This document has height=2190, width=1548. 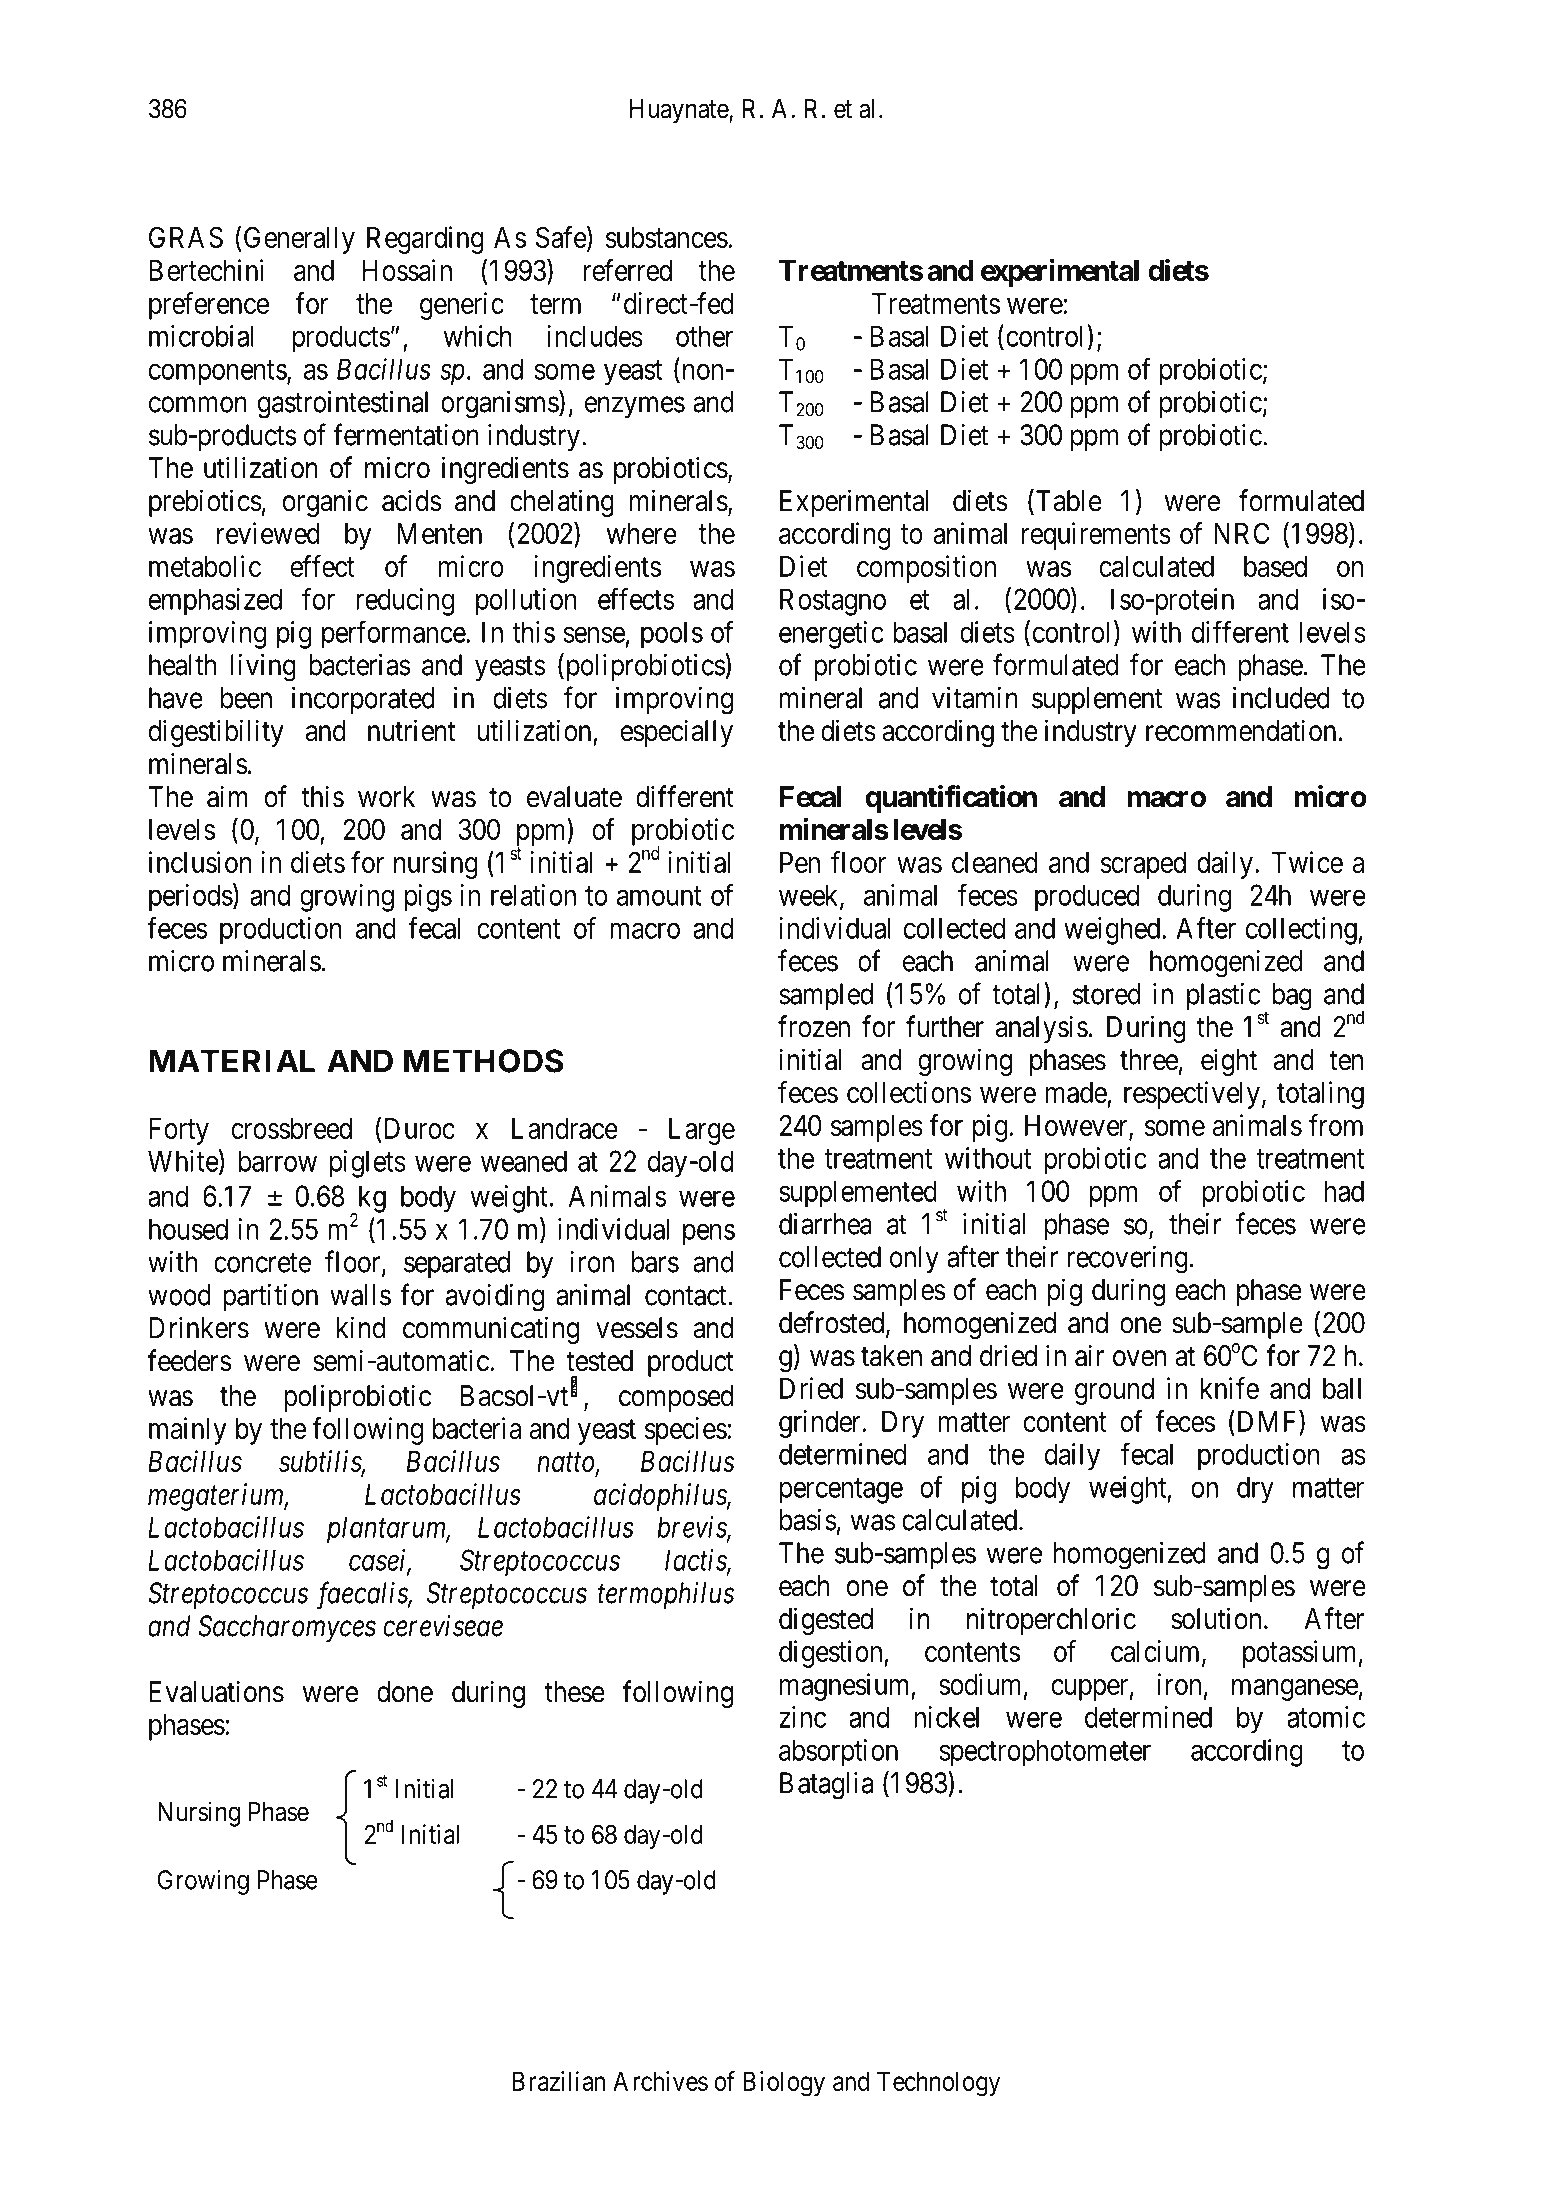 I want to click on Large, so click(x=702, y=1131).
